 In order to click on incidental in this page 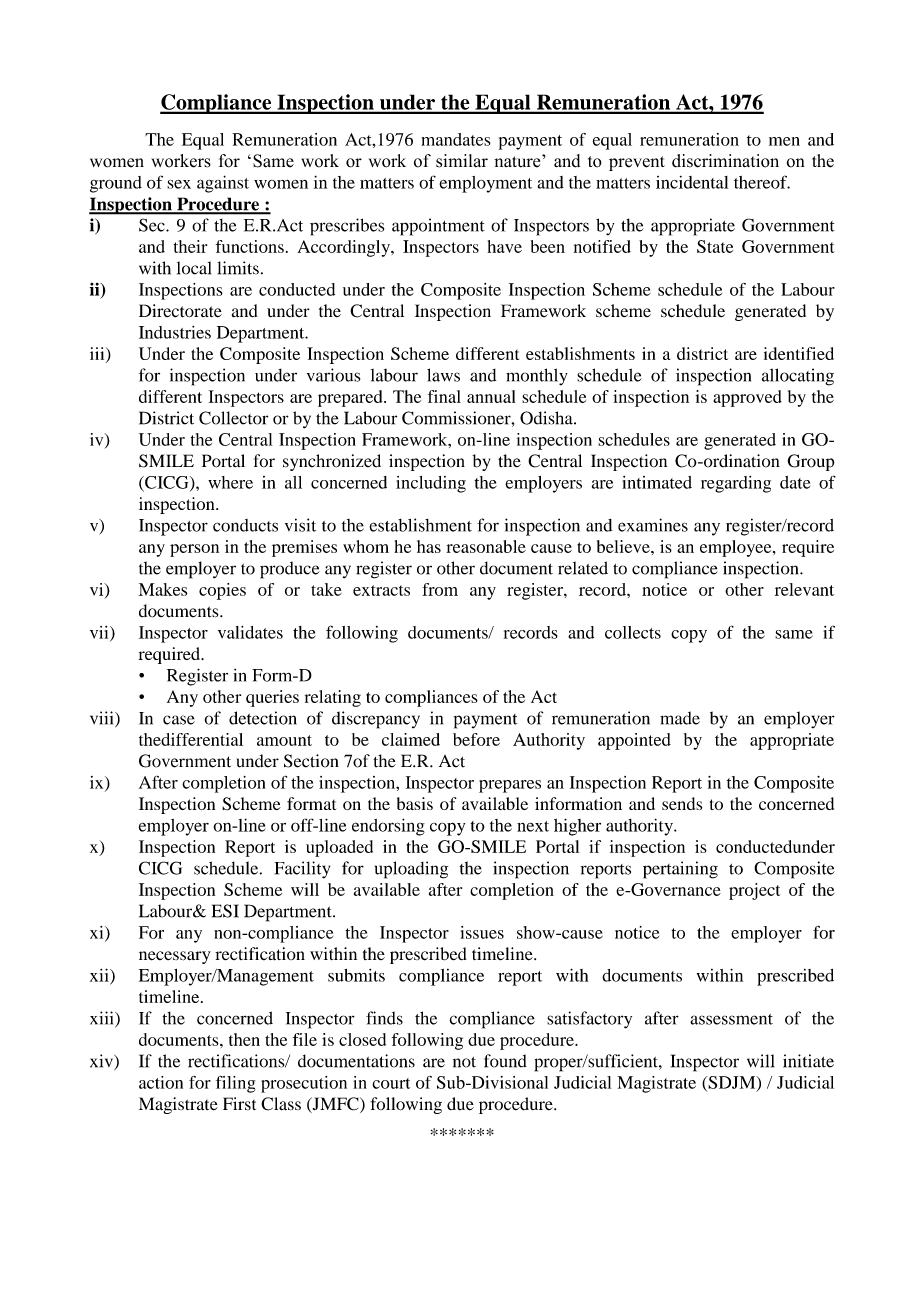, I will do `click(692, 182)`.
